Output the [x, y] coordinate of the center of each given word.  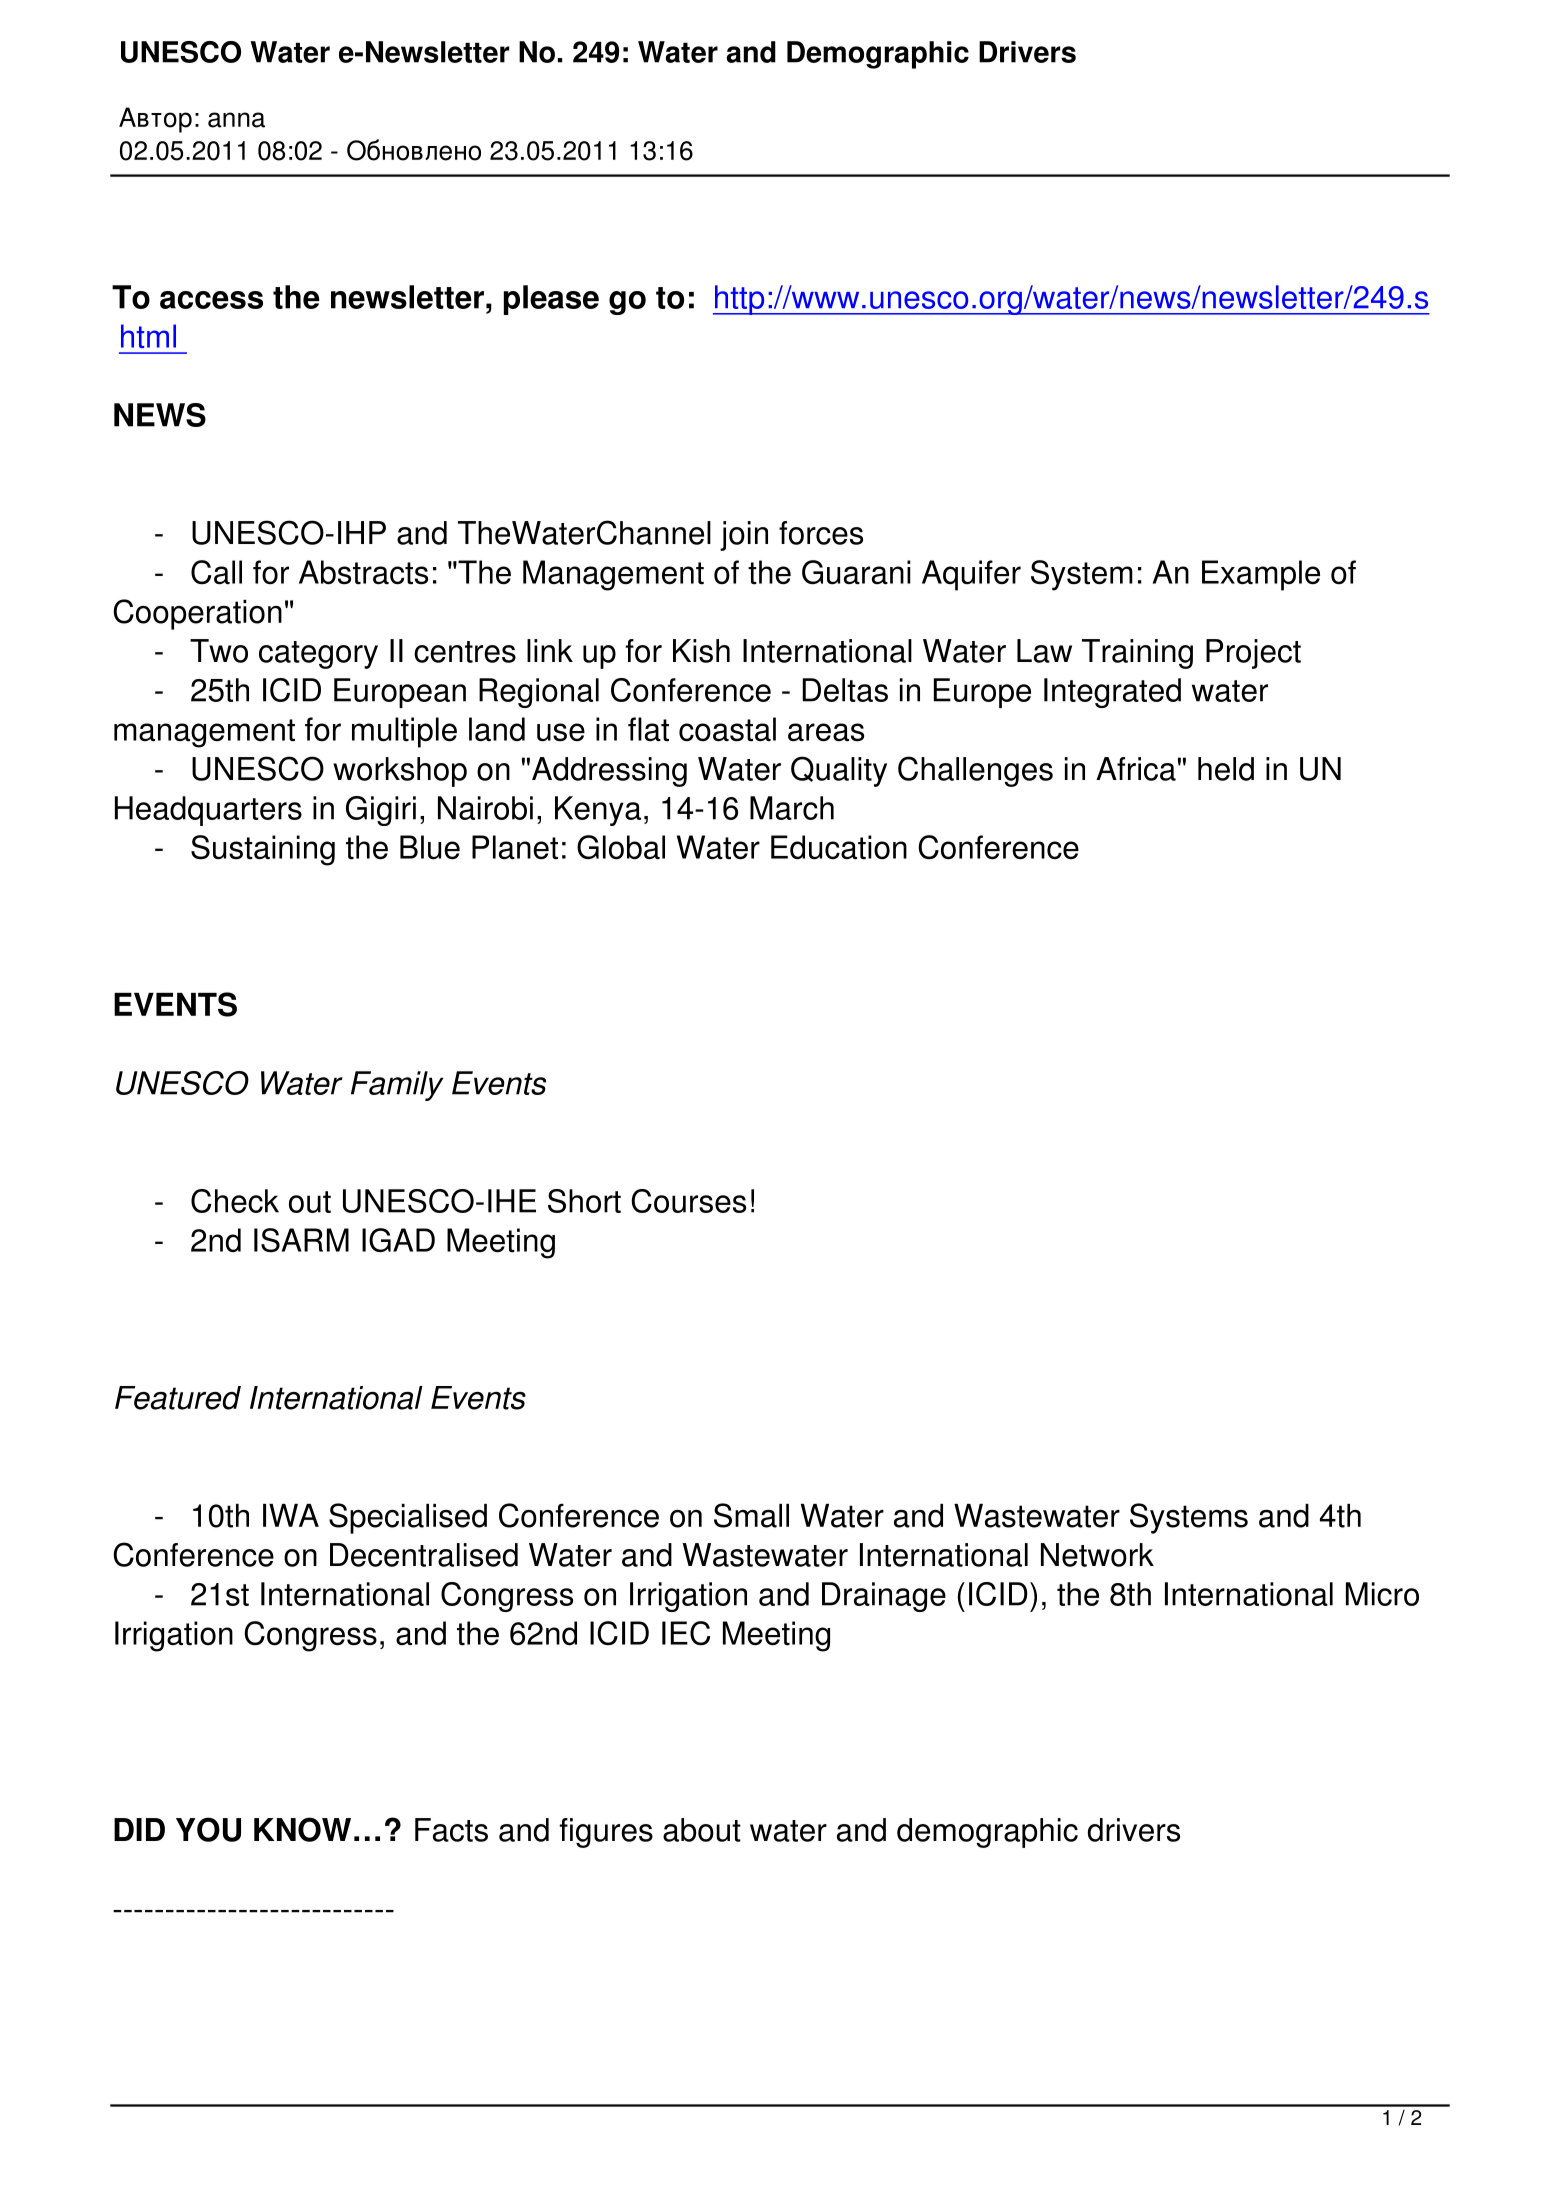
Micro [1382, 1594]
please [551, 300]
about [702, 1830]
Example [1261, 575]
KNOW [302, 1829]
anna [236, 120]
